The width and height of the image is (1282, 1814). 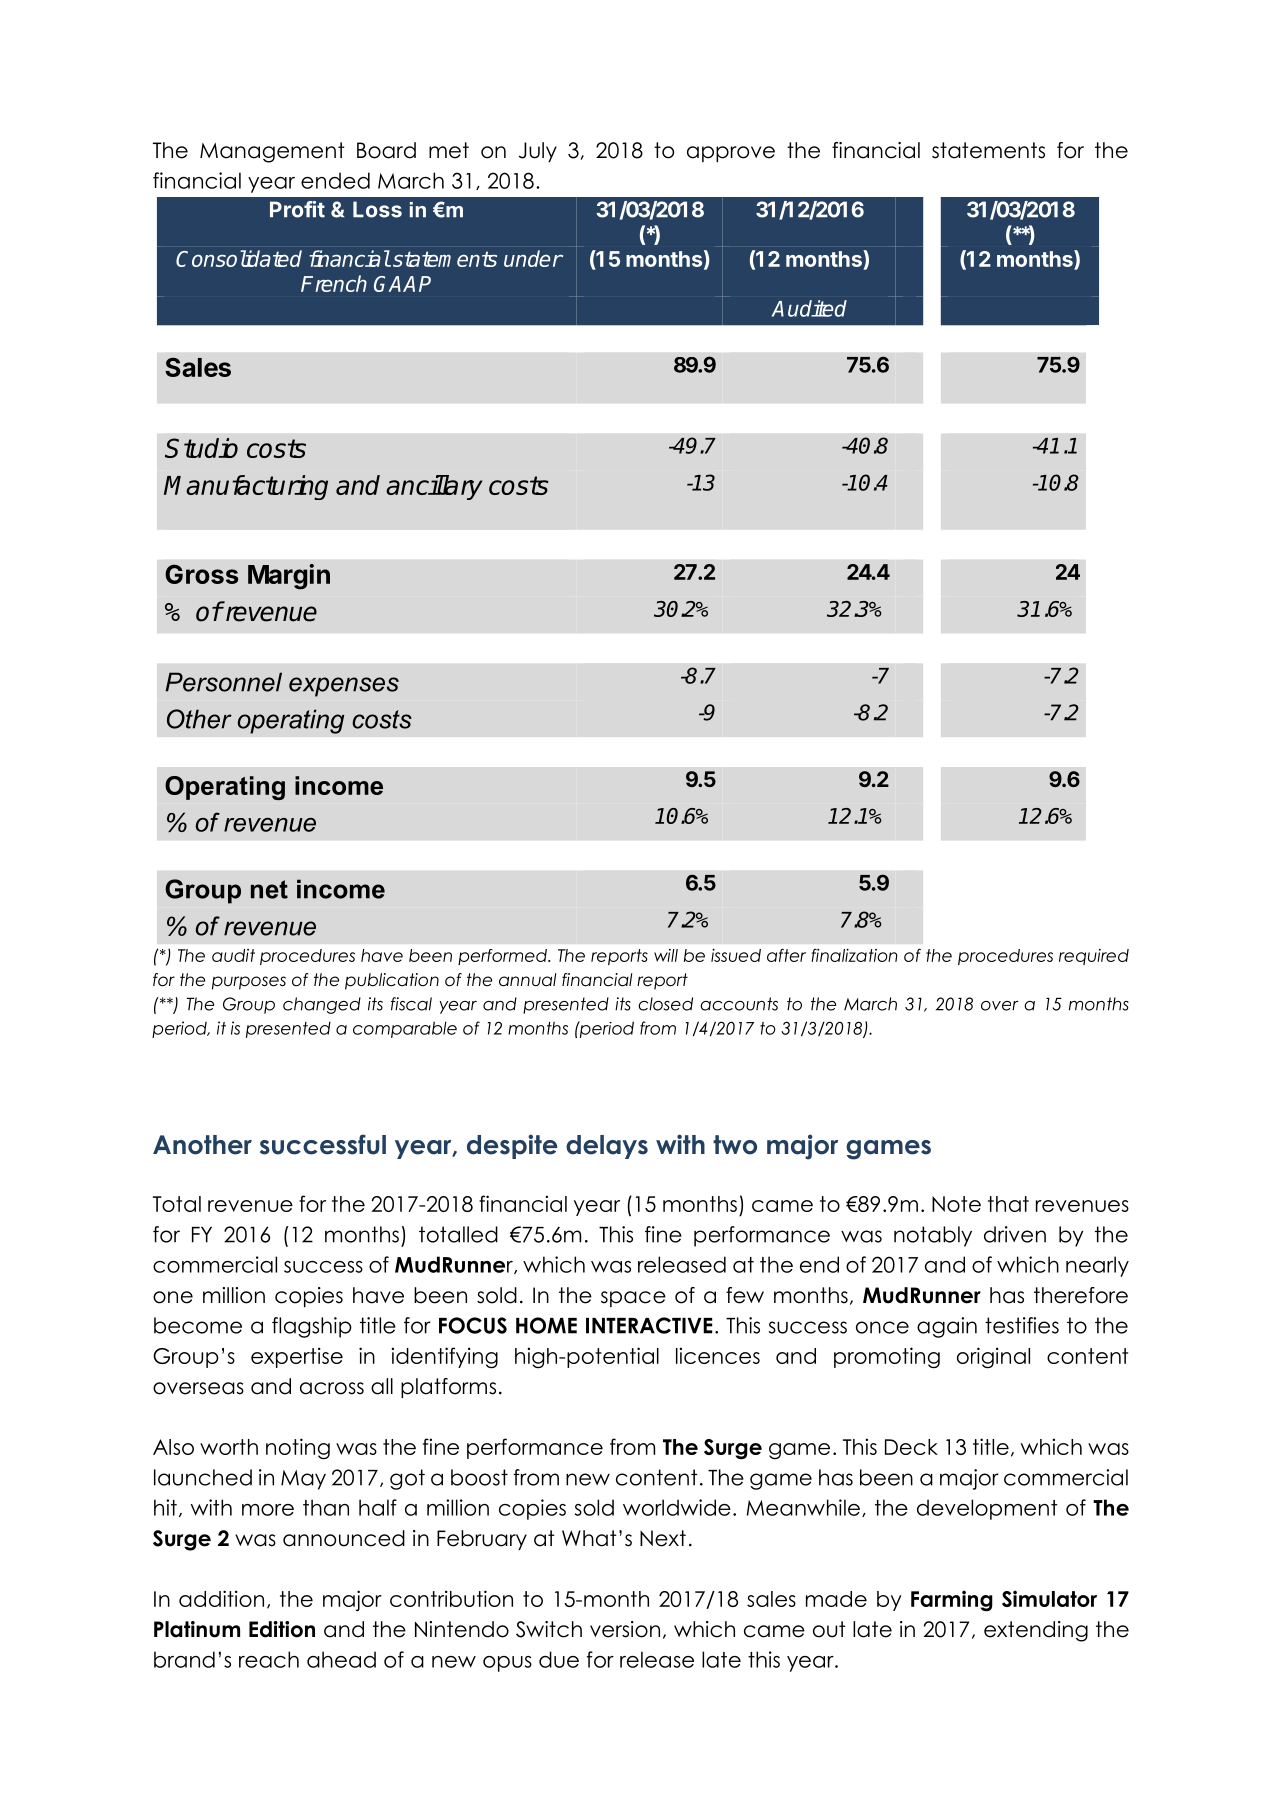 What do you see at coordinates (533, 258) in the image?
I see `under` at bounding box center [533, 258].
